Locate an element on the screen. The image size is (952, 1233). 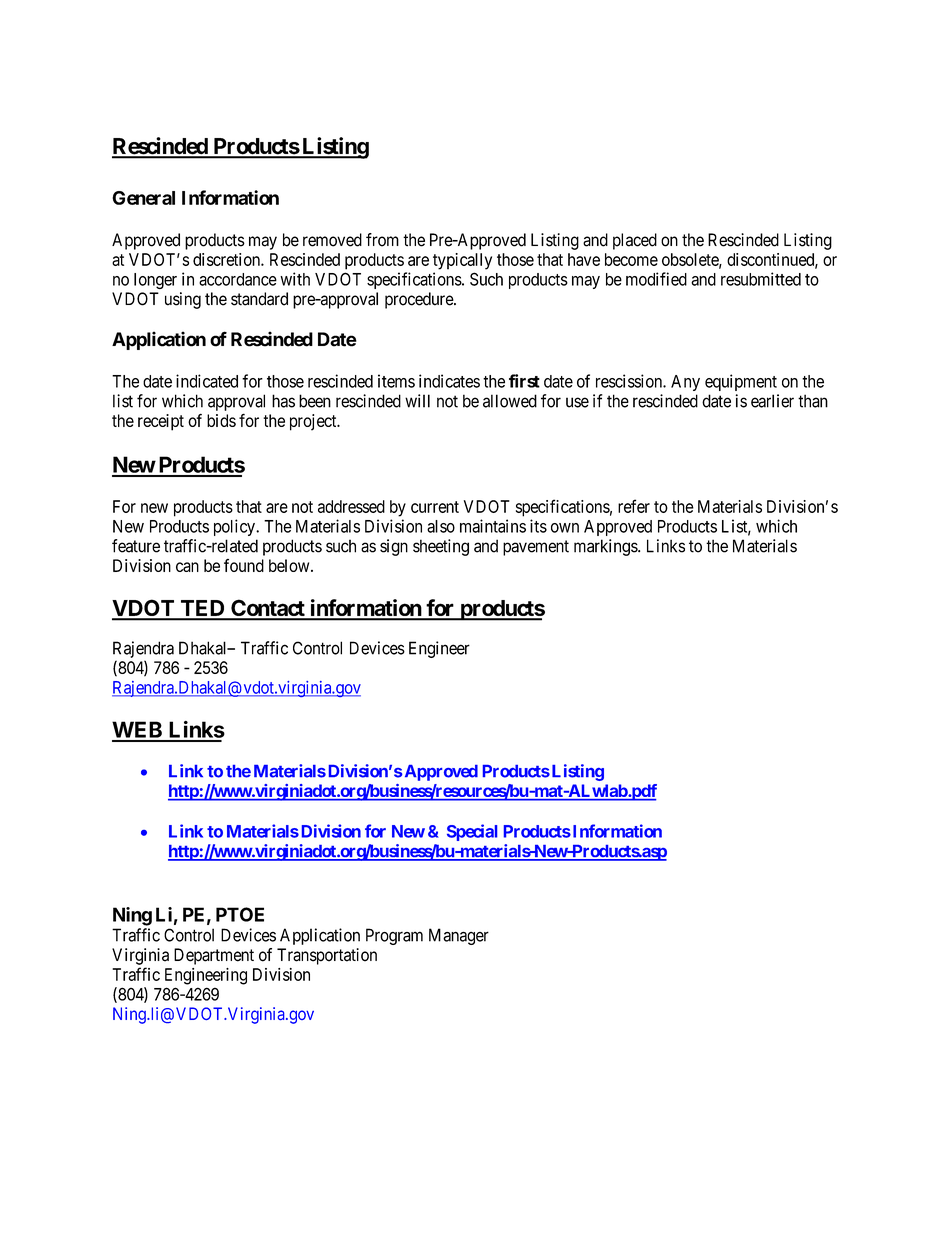
discretion is located at coordinates (227, 259).
